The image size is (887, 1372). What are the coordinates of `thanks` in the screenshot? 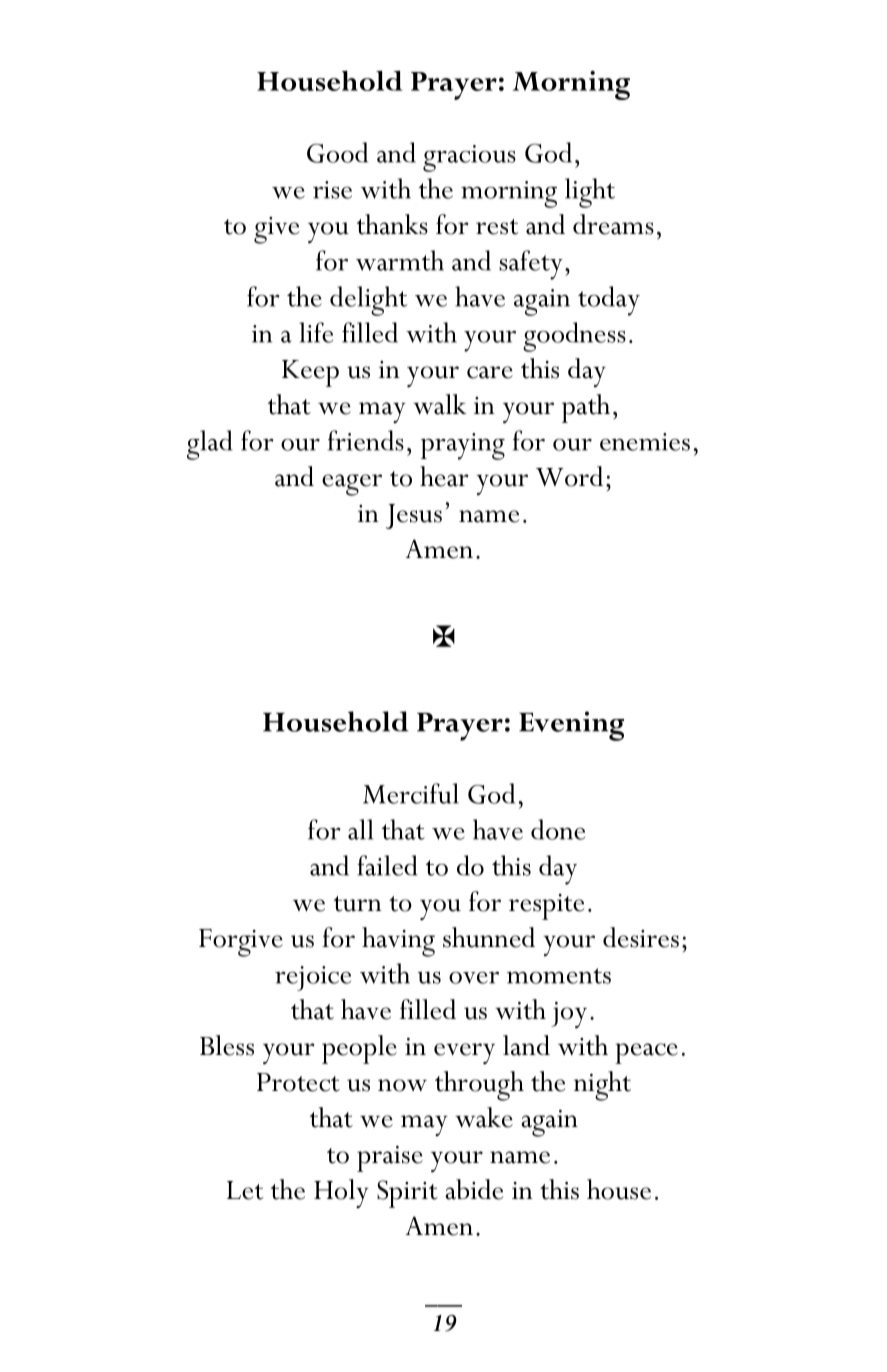 It's located at (392, 224).
